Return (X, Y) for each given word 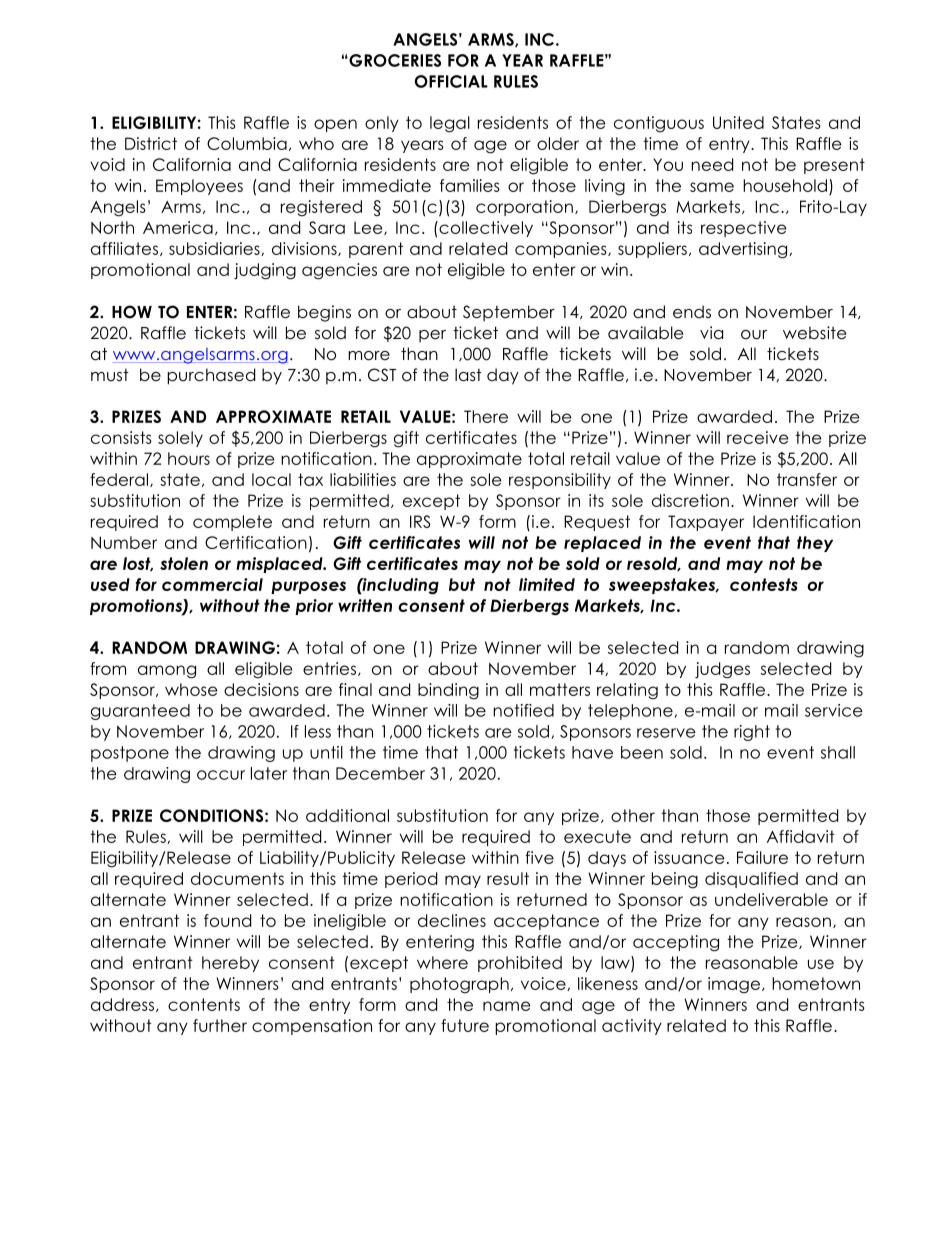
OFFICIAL (451, 81)
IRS (420, 521)
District (151, 143)
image (734, 985)
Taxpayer (706, 523)
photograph (459, 985)
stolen (184, 563)
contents (204, 1004)
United (738, 122)
